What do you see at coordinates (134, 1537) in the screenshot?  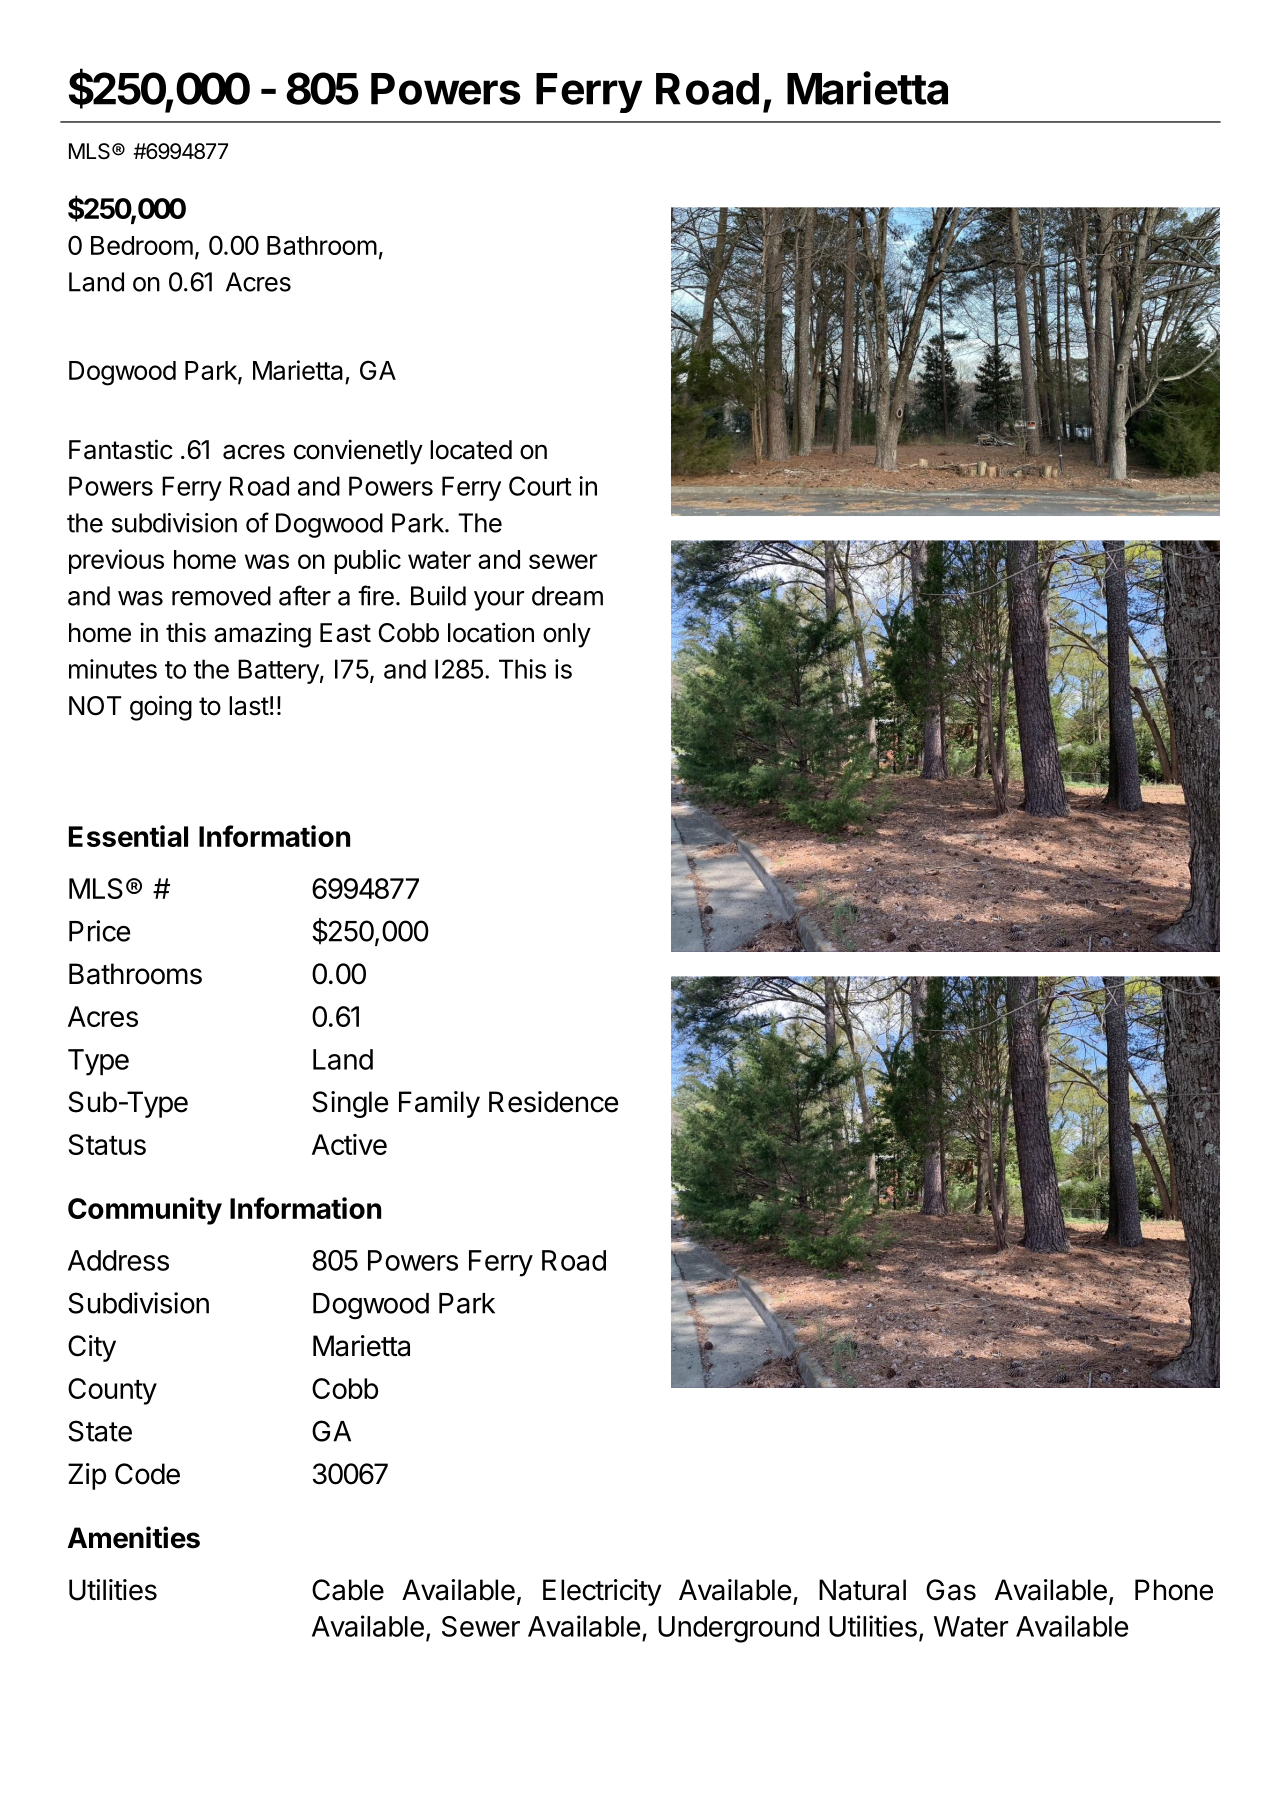 I see `Amenities` at bounding box center [134, 1537].
